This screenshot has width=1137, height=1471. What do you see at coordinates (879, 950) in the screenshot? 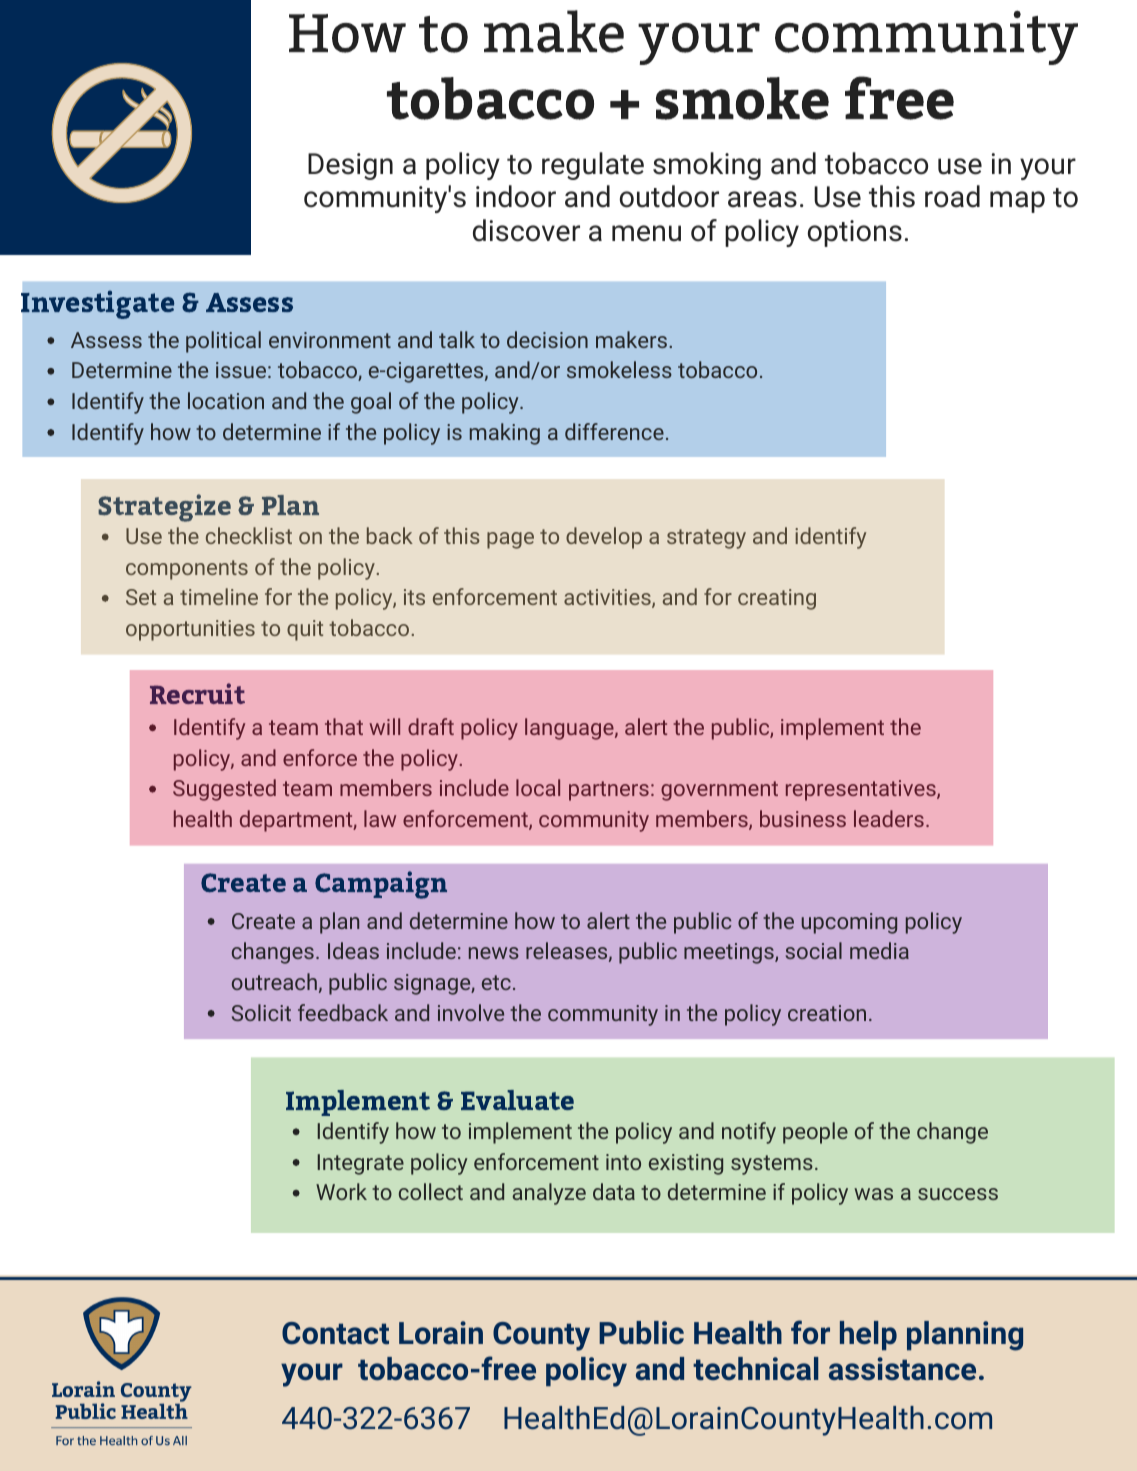
I see `media` at bounding box center [879, 950].
